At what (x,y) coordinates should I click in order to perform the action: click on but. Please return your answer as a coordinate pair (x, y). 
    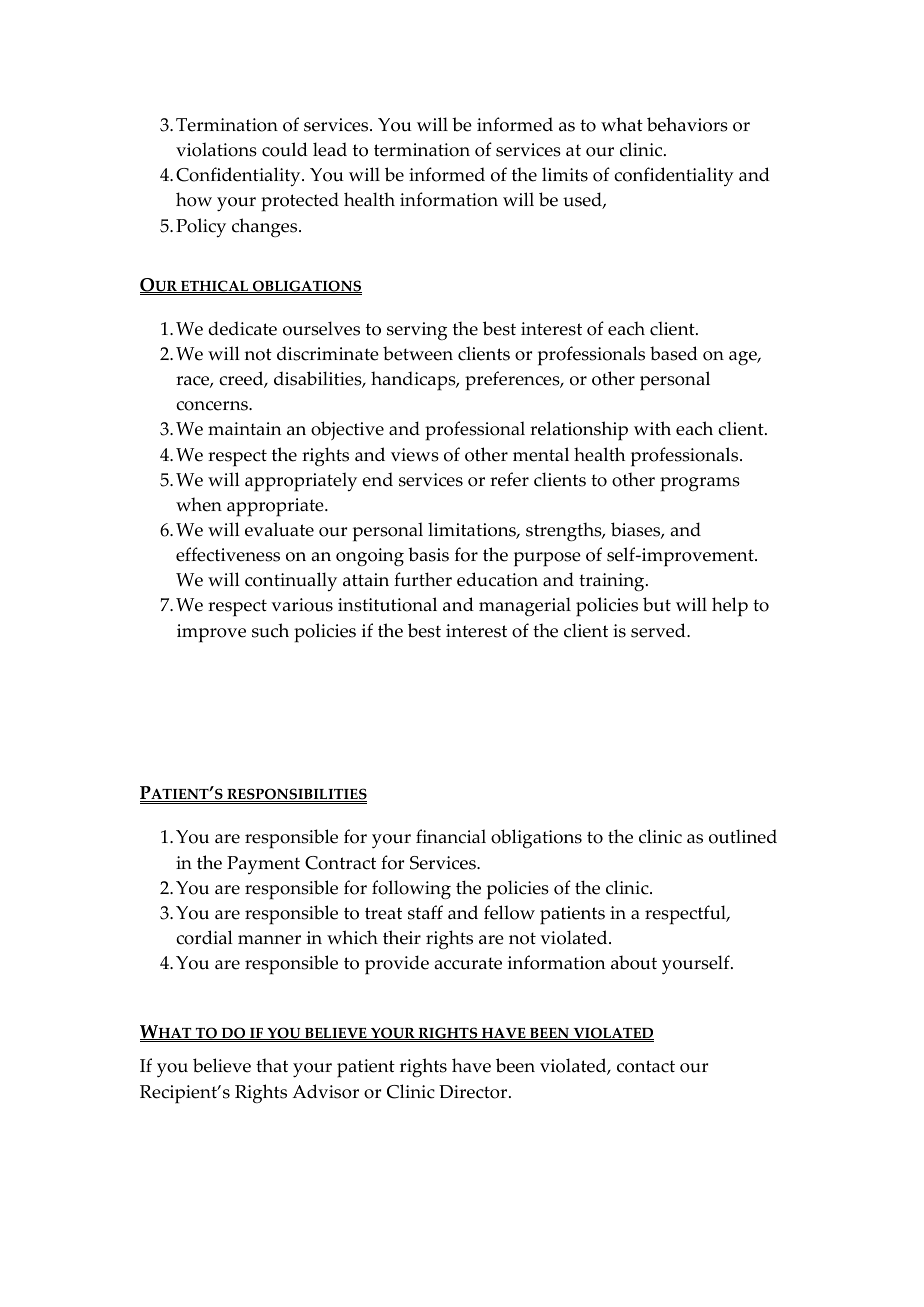
    Looking at the image, I should click on (657, 604).
